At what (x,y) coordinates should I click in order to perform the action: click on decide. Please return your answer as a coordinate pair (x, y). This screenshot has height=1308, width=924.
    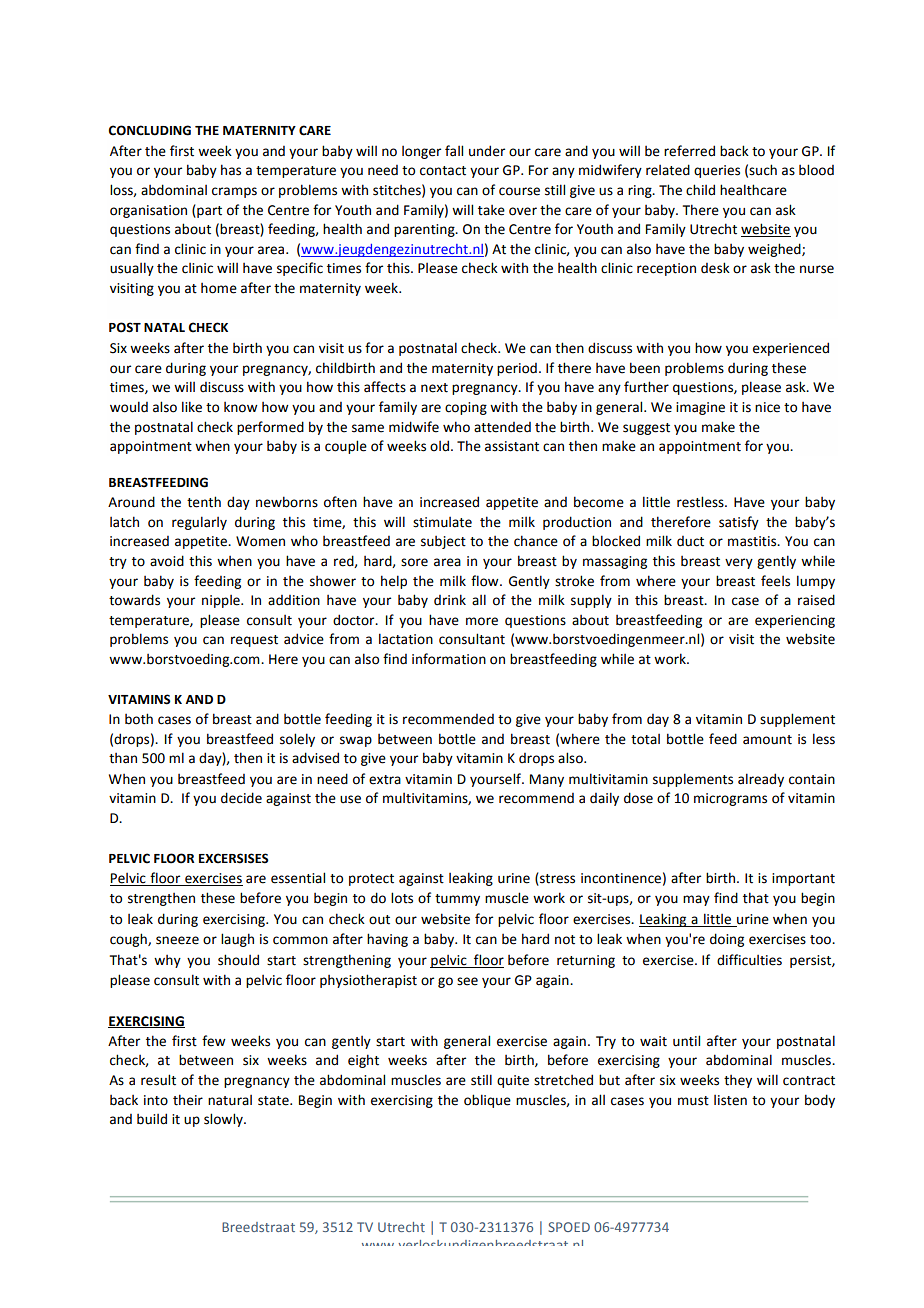
    Looking at the image, I should click on (241, 798).
